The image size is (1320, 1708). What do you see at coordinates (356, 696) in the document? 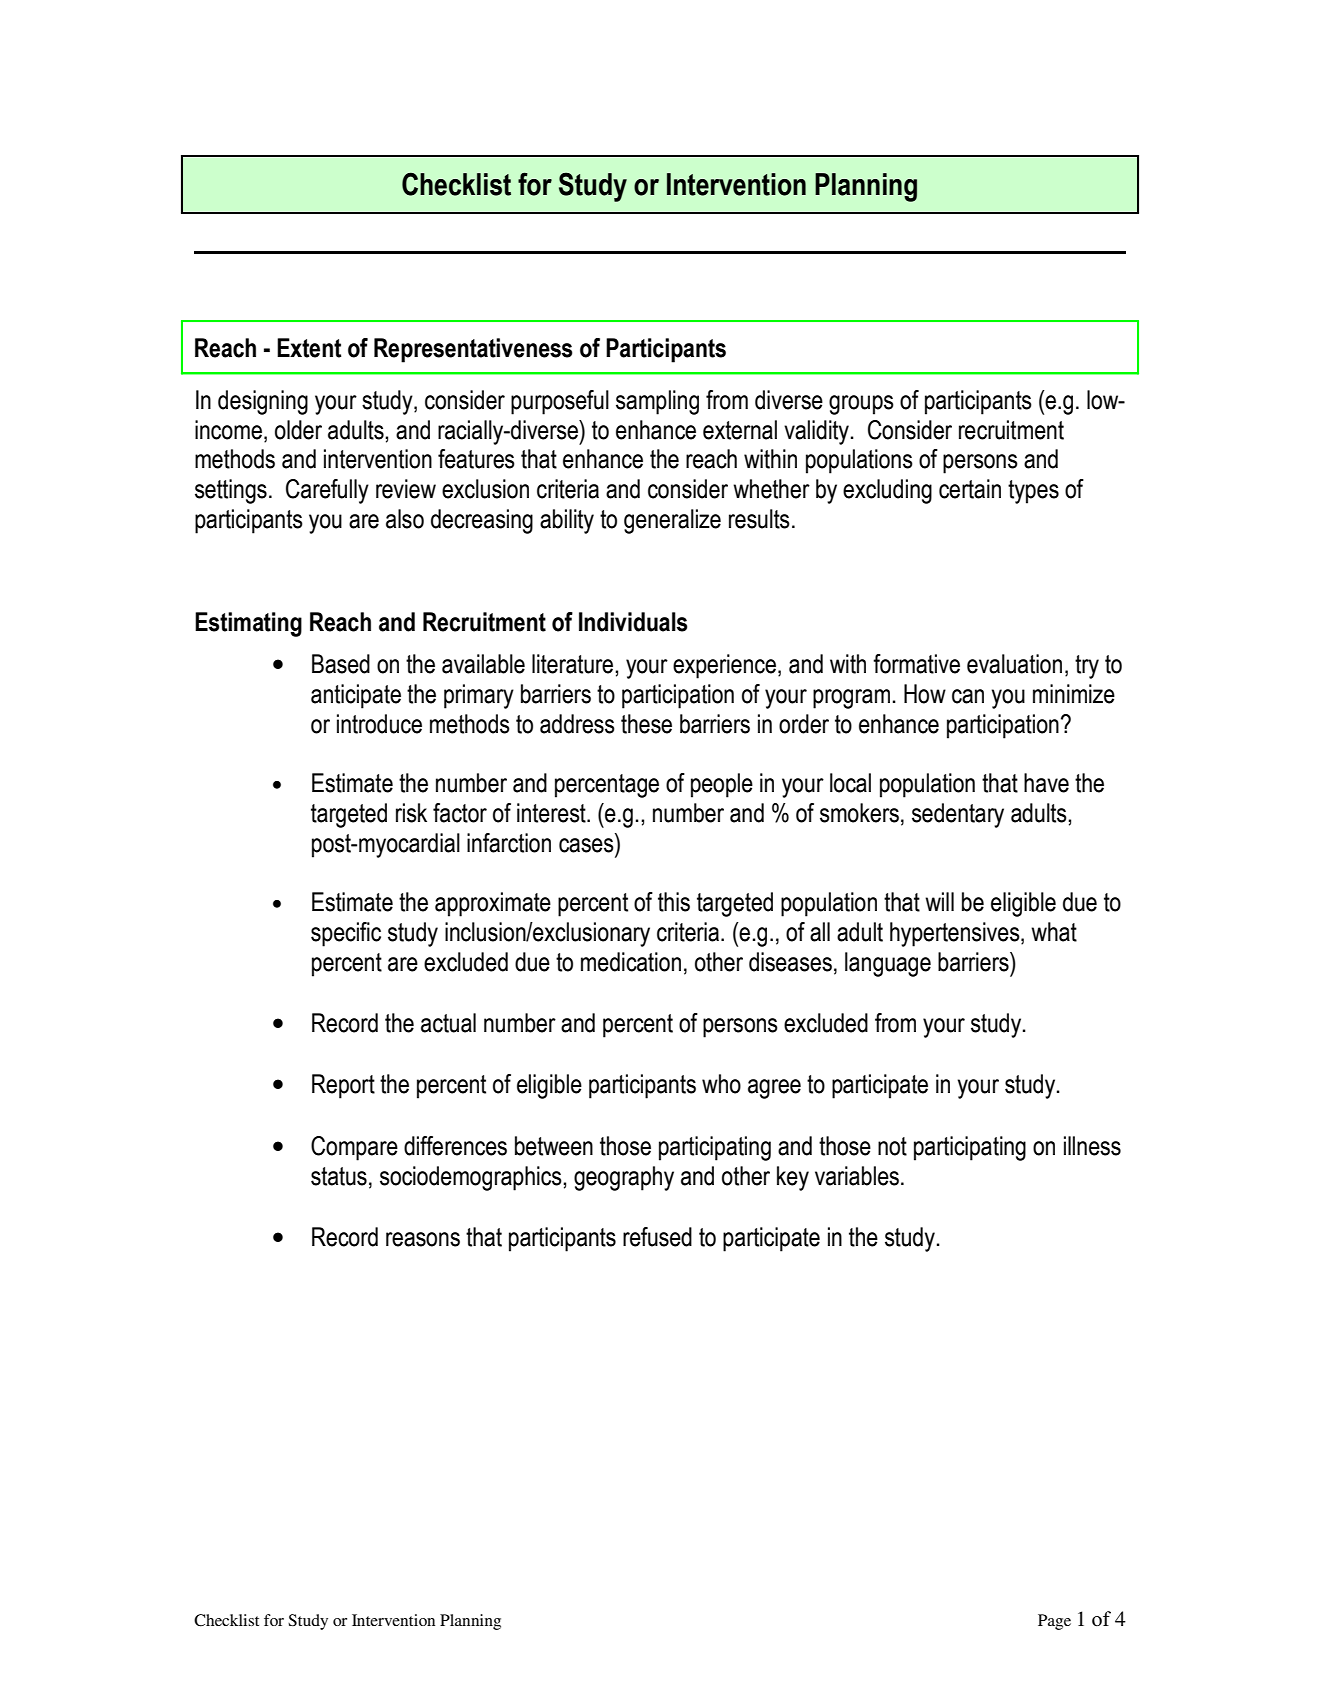
I see `anticipate` at bounding box center [356, 696].
